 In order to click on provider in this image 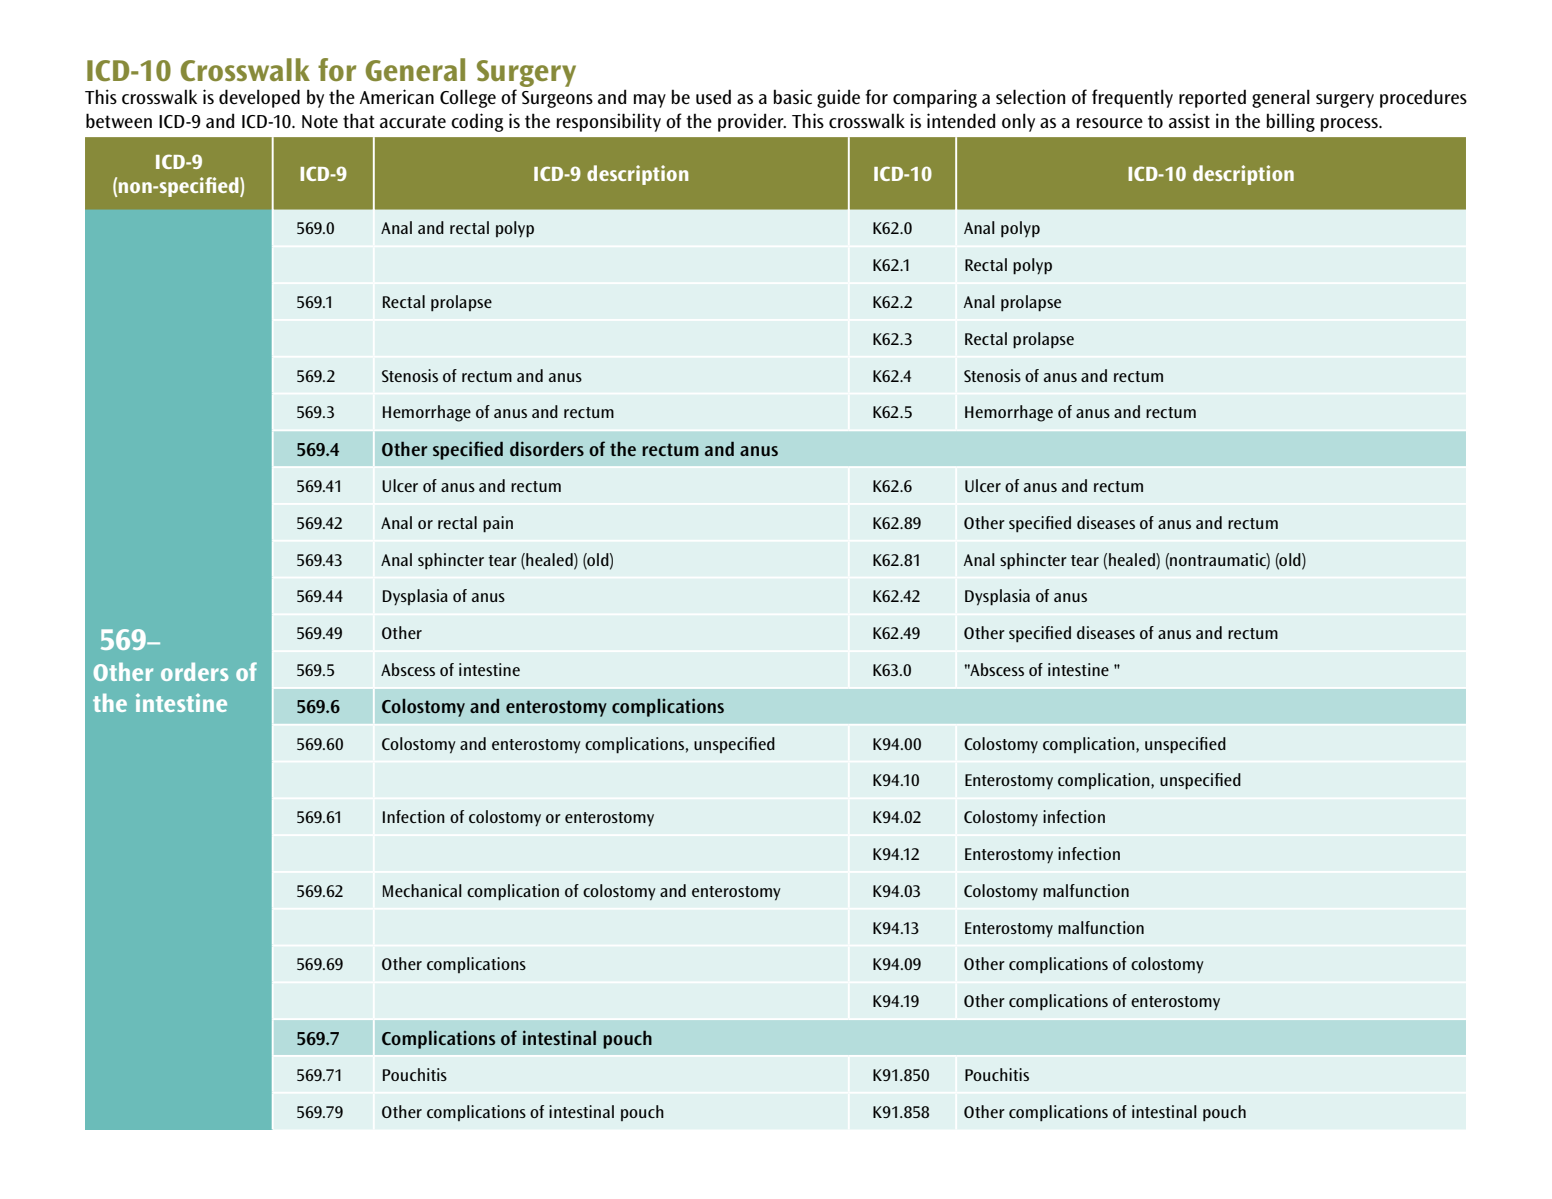, I will do `click(752, 122)`.
